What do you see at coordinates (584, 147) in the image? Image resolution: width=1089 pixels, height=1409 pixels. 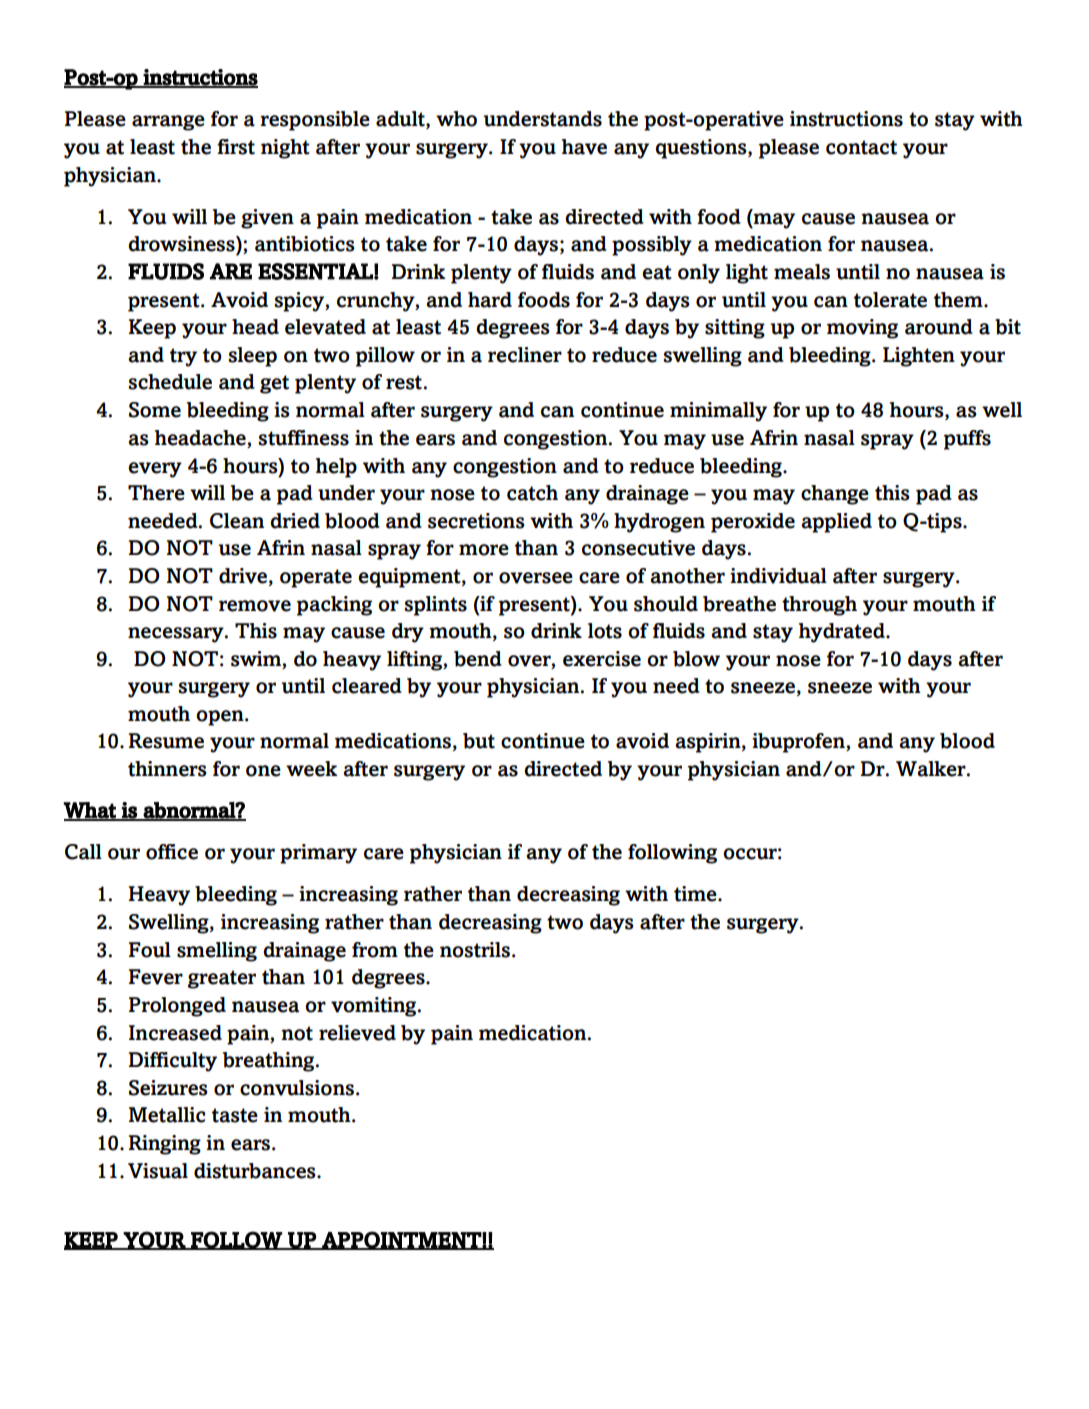 I see `have` at bounding box center [584, 147].
